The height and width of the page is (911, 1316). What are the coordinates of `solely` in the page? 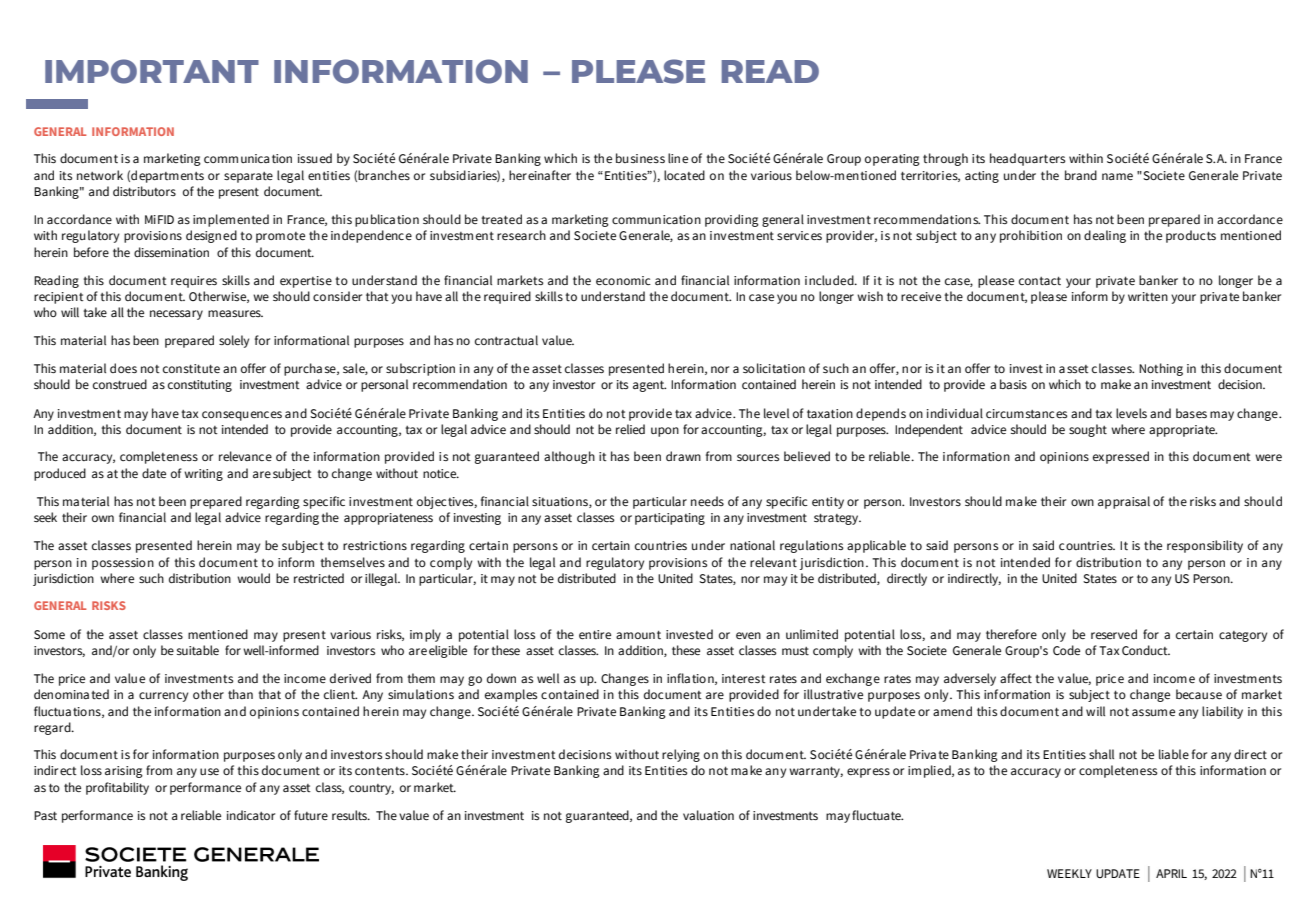 It's located at (234, 341).
